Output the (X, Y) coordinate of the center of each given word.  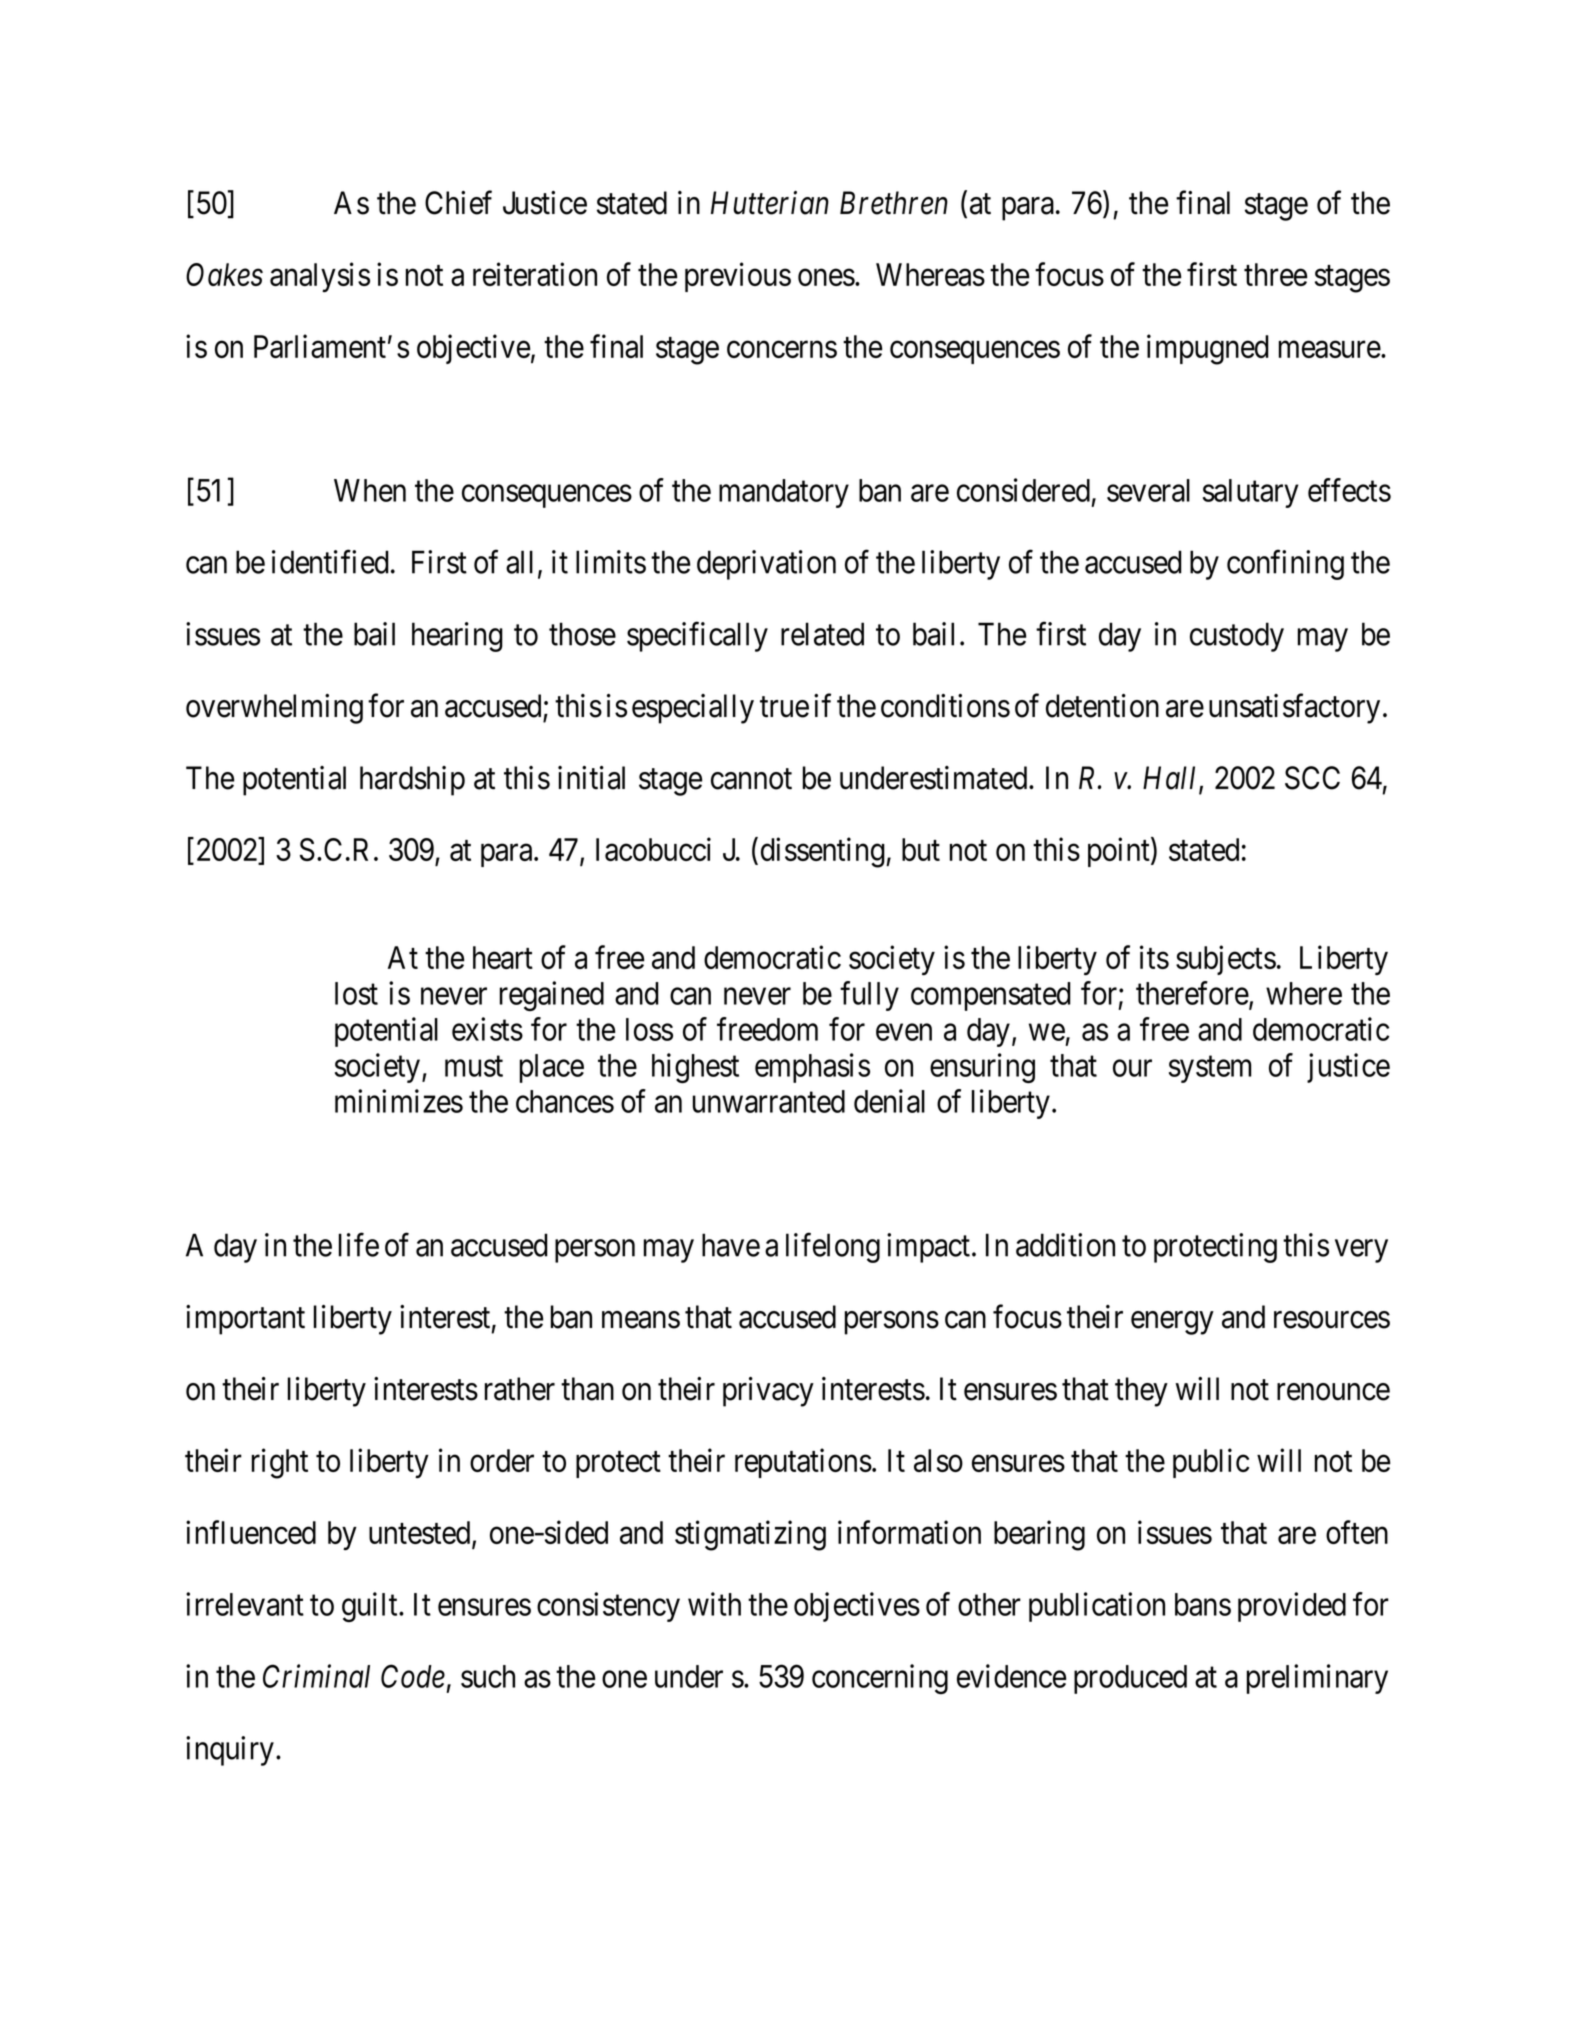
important (245, 1320)
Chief (458, 203)
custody (1237, 637)
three (1275, 274)
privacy (768, 1392)
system (1210, 1069)
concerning (880, 1679)
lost (356, 993)
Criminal (316, 1676)
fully (869, 996)
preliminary (1317, 1679)
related (822, 634)
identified (330, 562)
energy (1172, 1323)
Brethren (894, 203)
